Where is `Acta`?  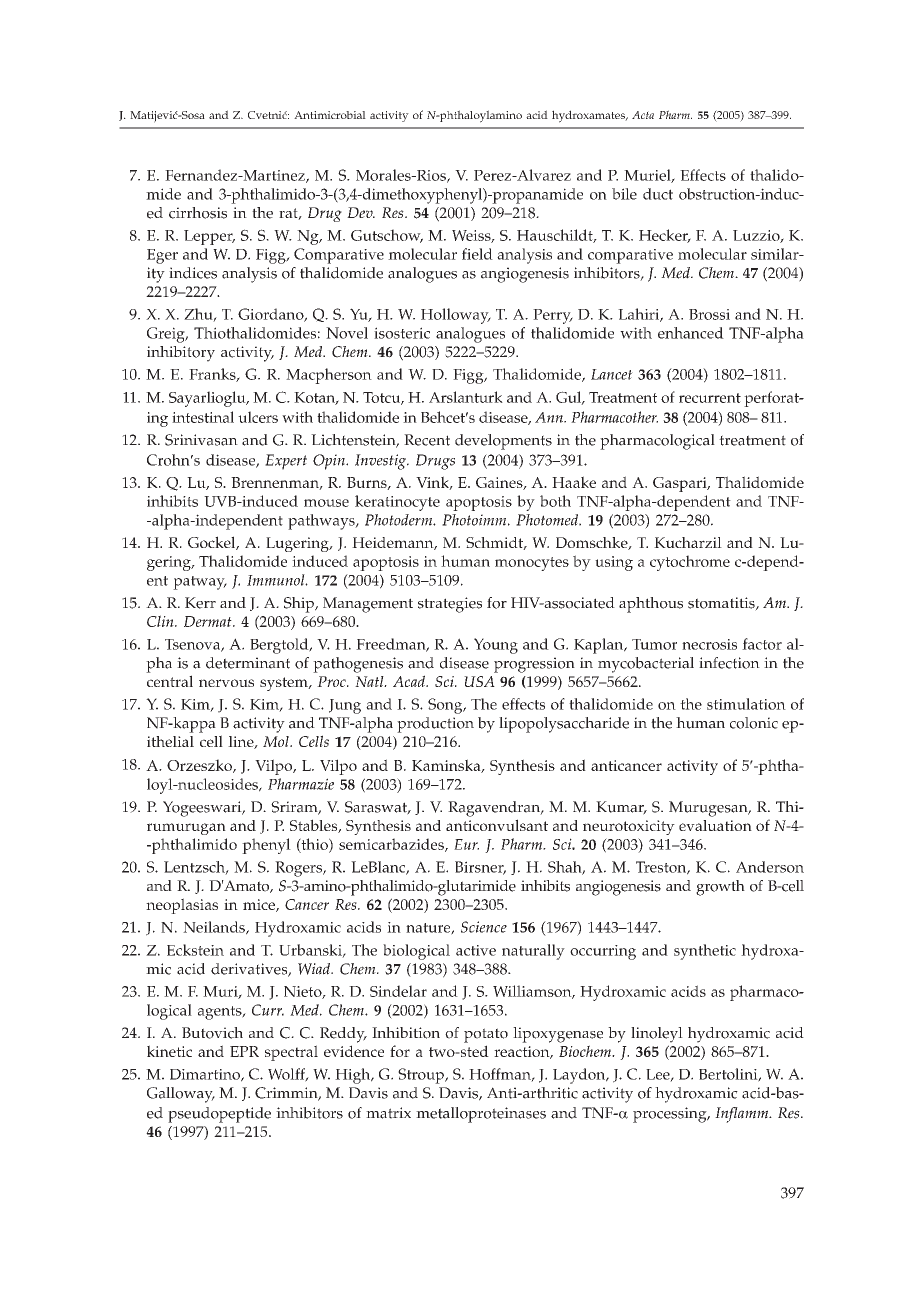 Acta is located at coordinates (643, 115).
